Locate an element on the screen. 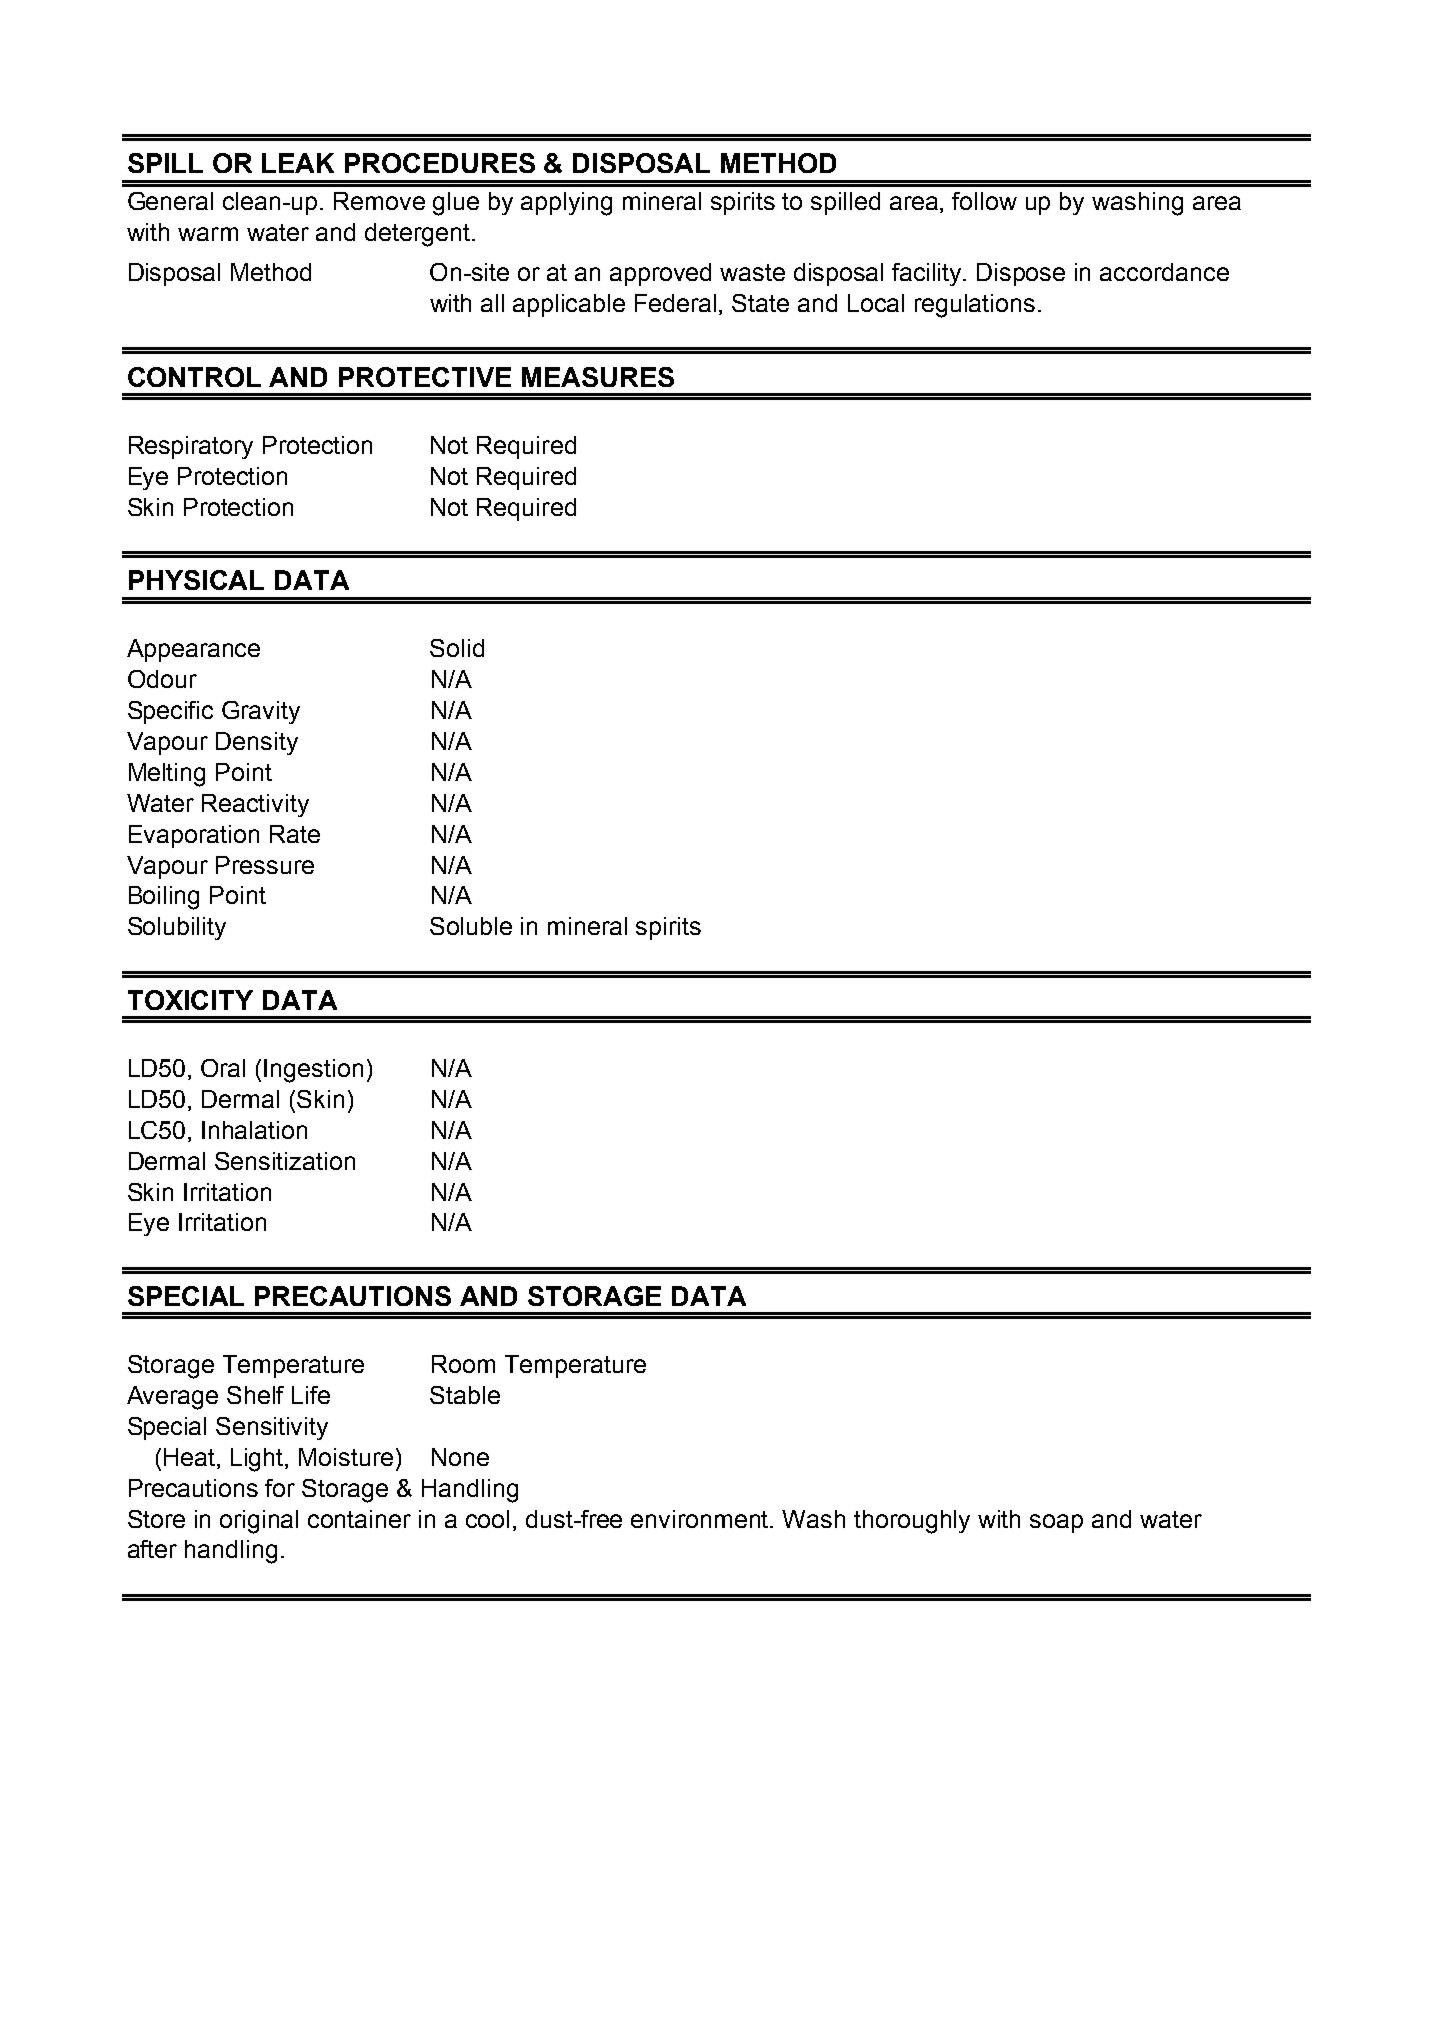 This screenshot has width=1432, height=2025. original is located at coordinates (259, 1522).
